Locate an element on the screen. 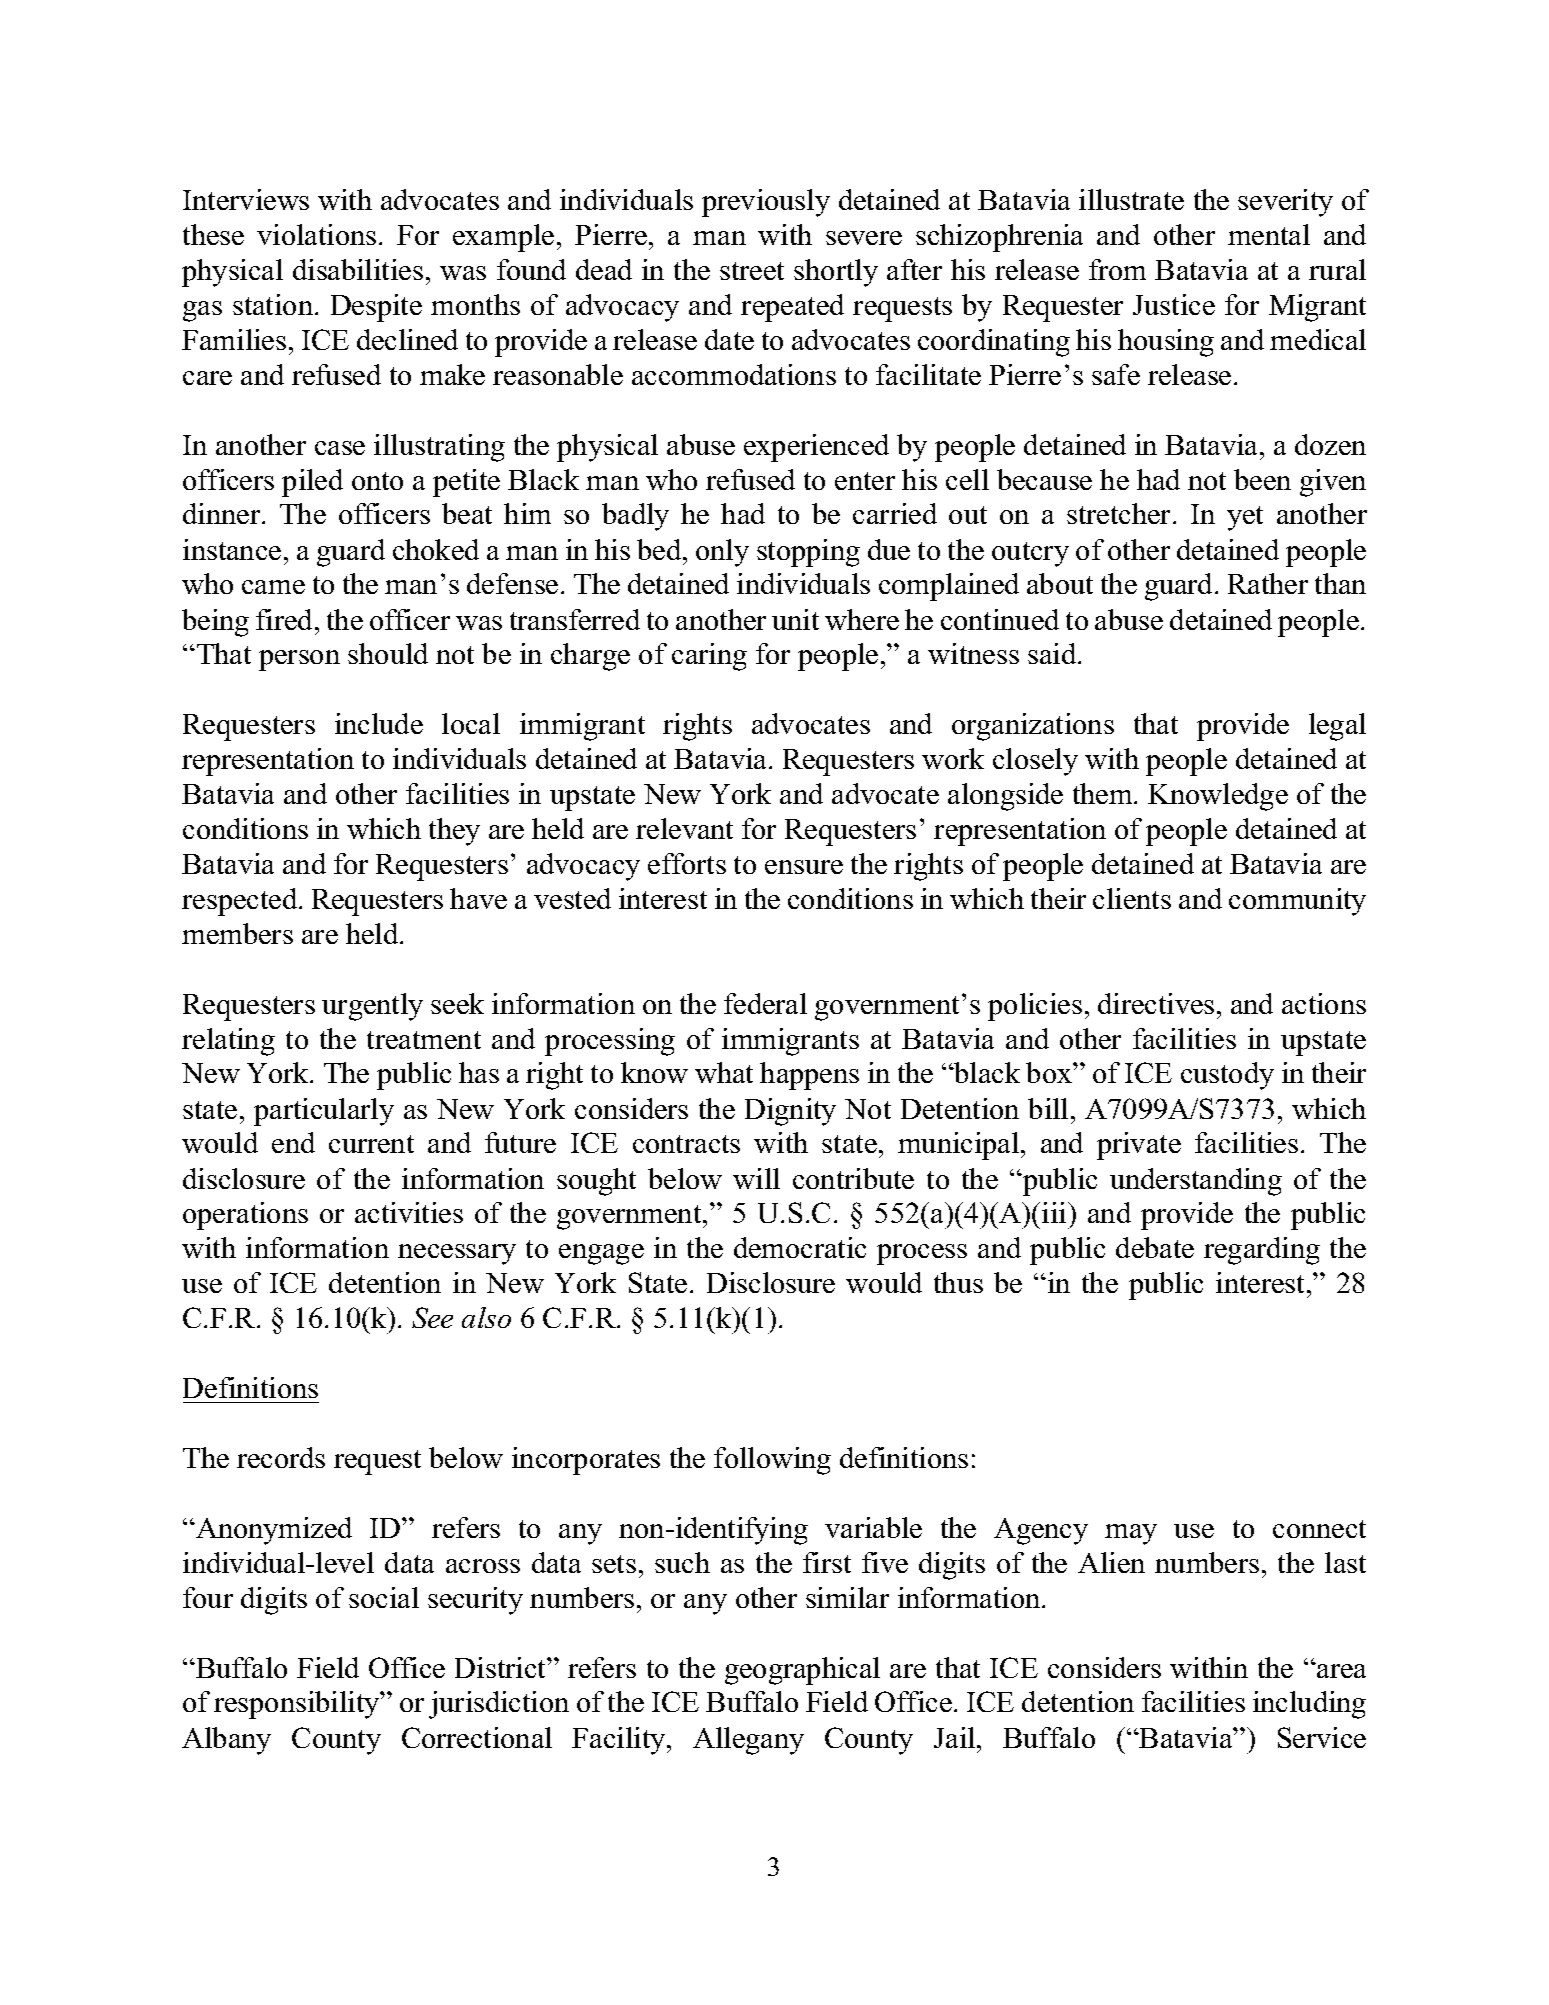 The image size is (1549, 2005). fired is located at coordinates (286, 619).
